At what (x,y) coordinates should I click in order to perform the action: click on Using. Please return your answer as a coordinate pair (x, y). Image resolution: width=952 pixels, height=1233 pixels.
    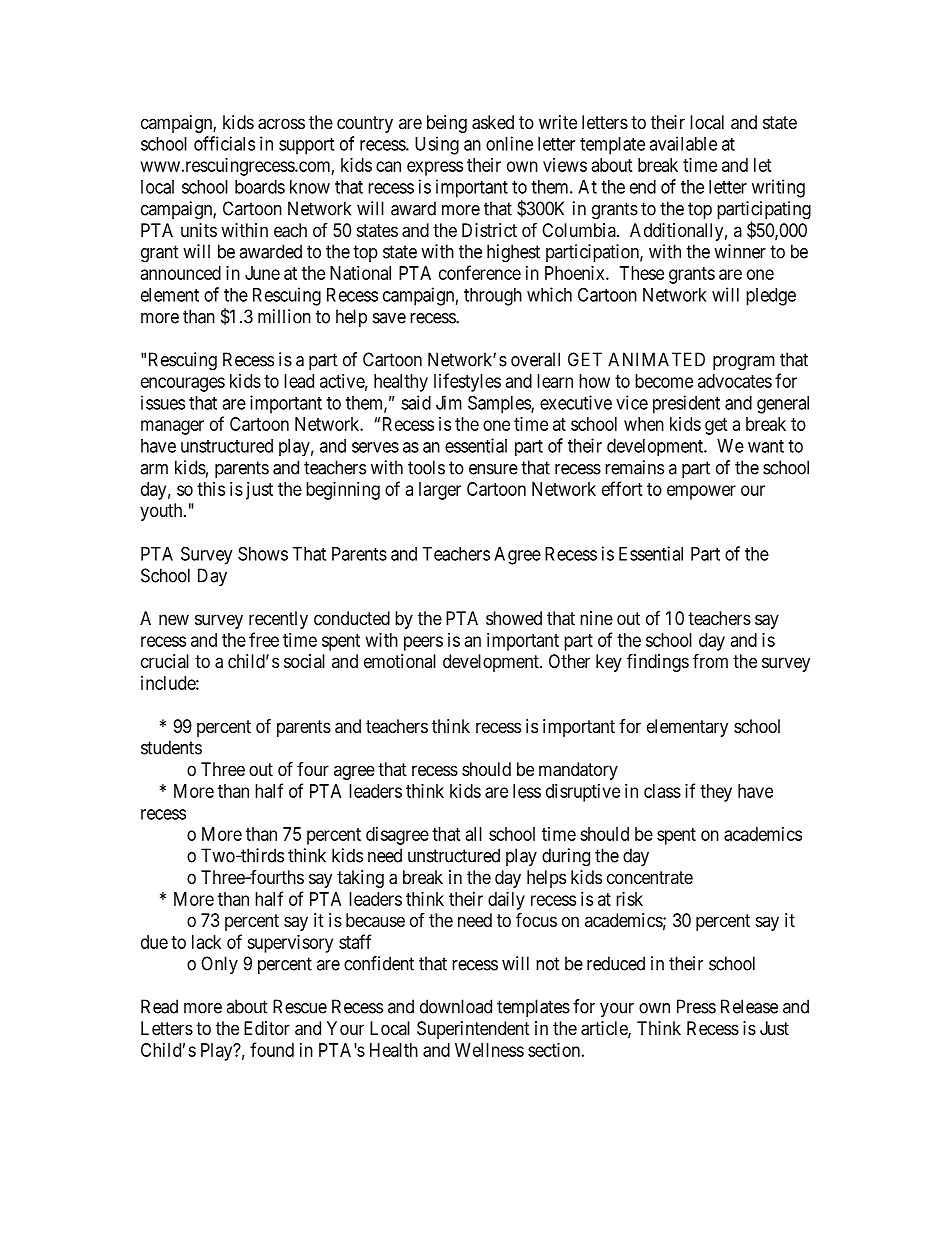
    Looking at the image, I should click on (437, 145).
